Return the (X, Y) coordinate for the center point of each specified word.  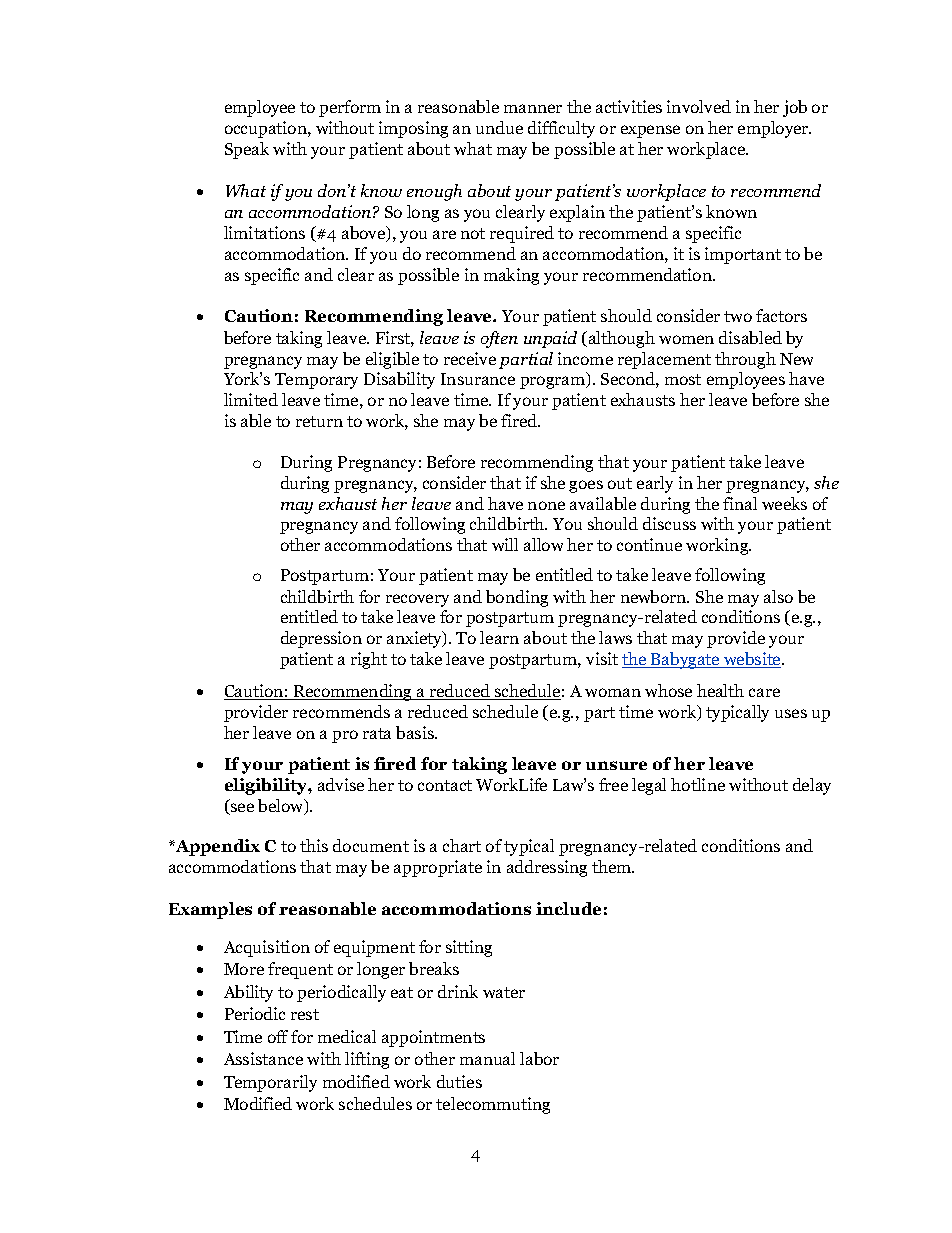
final (740, 503)
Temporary (316, 381)
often (499, 339)
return (319, 421)
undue (499, 127)
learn (499, 637)
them (613, 866)
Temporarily (270, 1083)
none (546, 505)
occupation (267, 129)
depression (321, 639)
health (720, 690)
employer (774, 129)
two (738, 316)
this (314, 845)
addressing (547, 868)
